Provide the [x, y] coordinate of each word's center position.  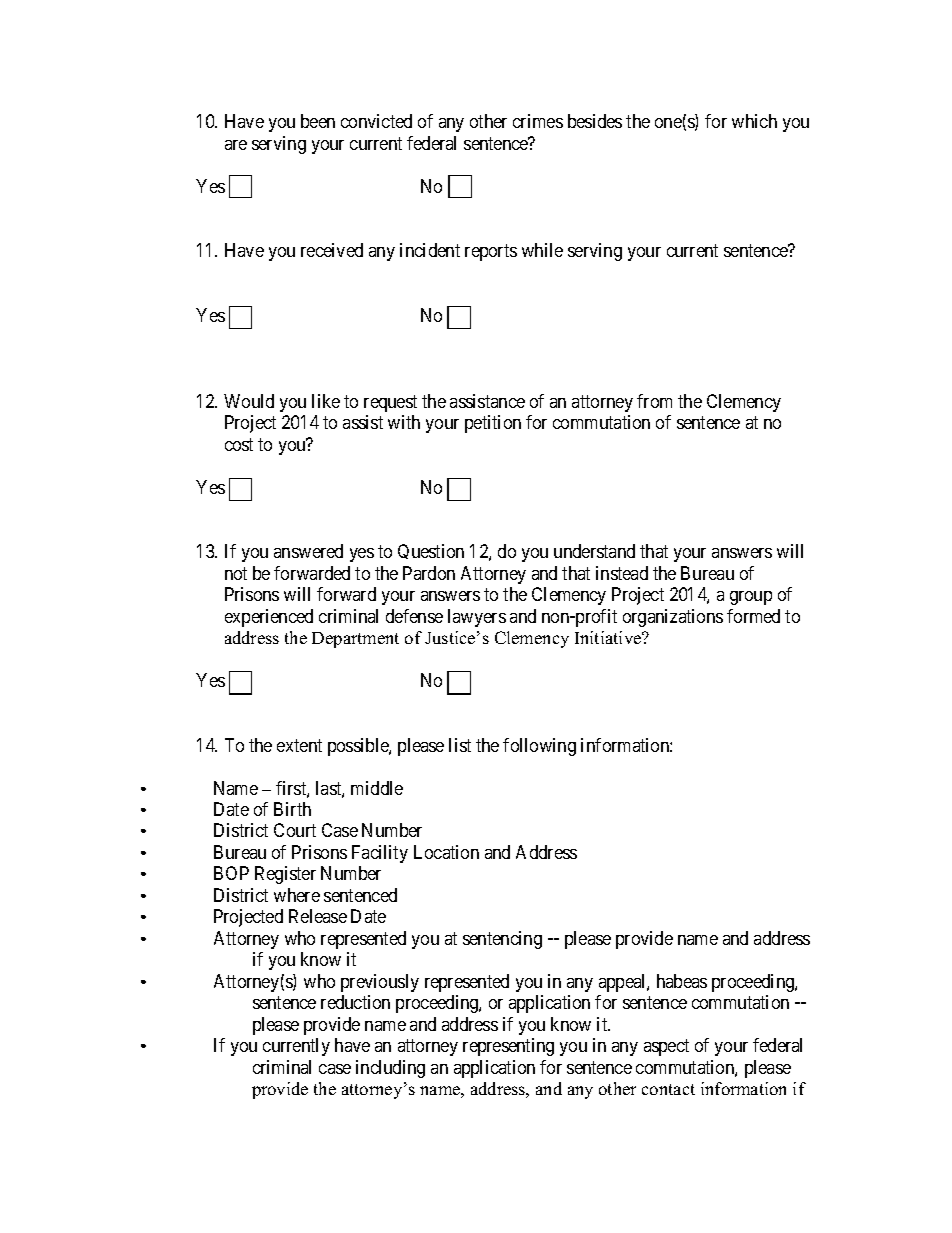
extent [299, 745]
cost [239, 444]
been [318, 121]
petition [493, 424]
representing [508, 1047]
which [754, 121]
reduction [355, 1002]
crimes [538, 121]
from [654, 401]
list [460, 745]
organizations [673, 618]
